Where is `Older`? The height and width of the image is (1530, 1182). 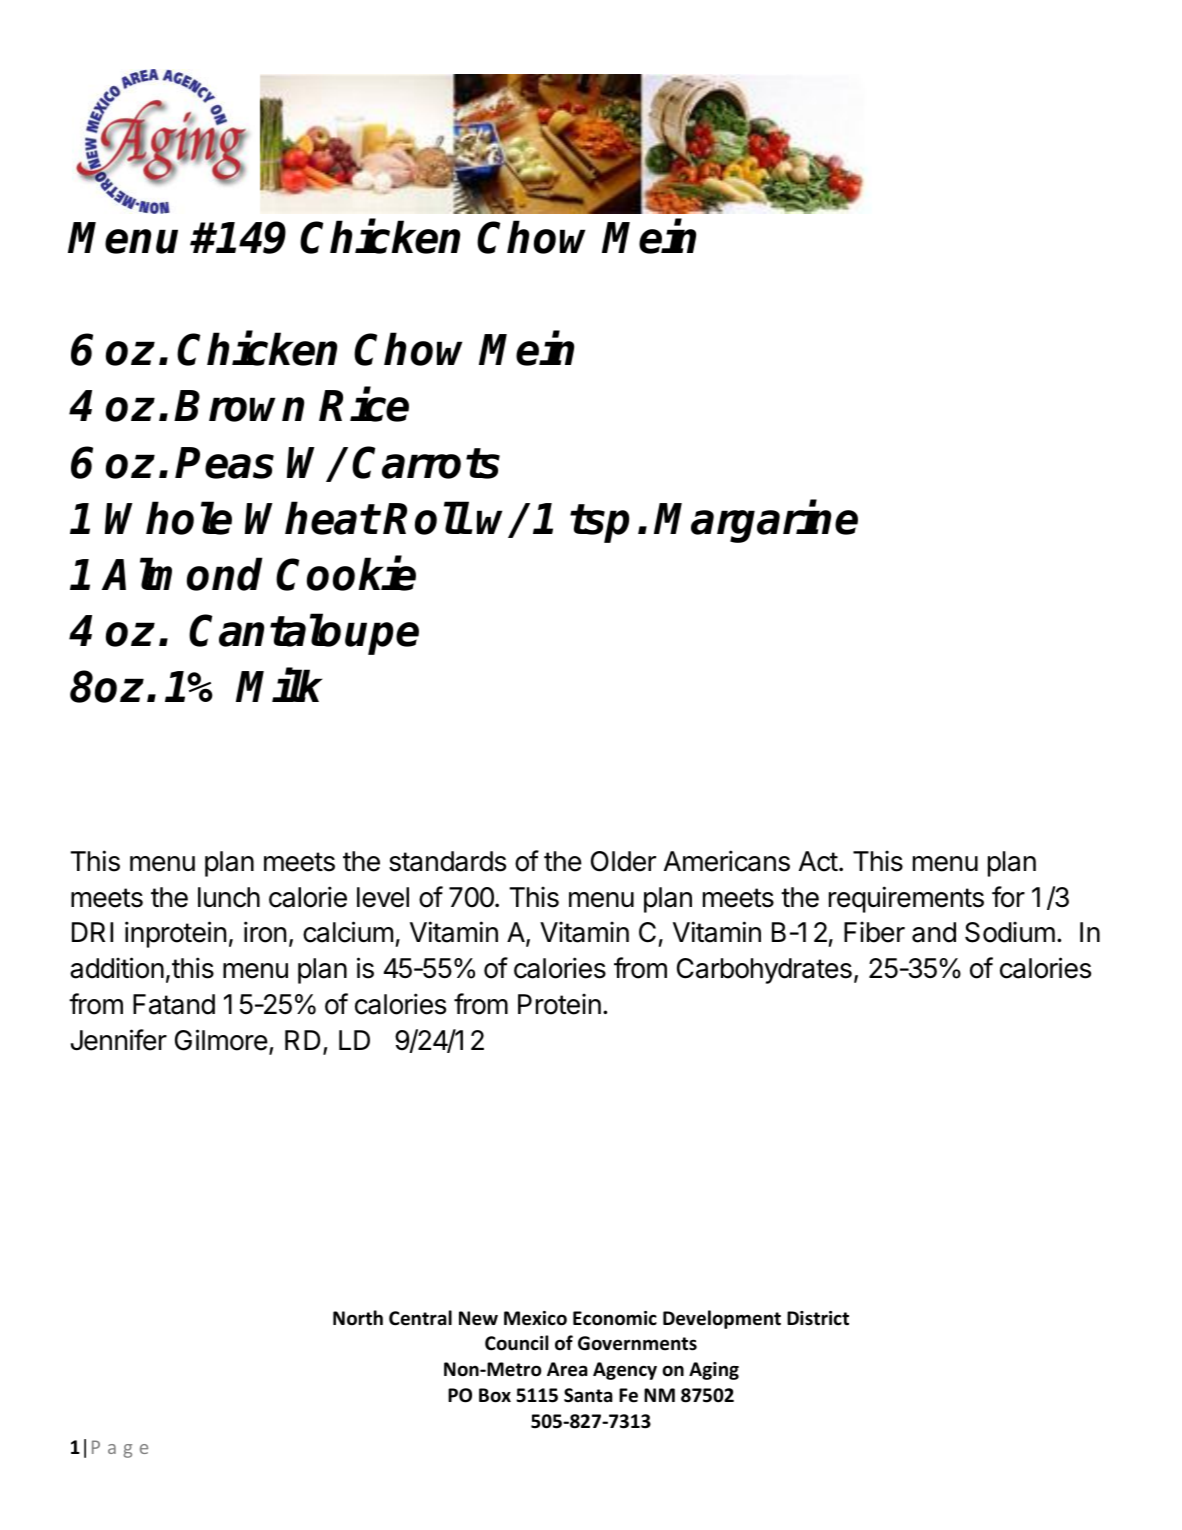 Older is located at coordinates (623, 861).
